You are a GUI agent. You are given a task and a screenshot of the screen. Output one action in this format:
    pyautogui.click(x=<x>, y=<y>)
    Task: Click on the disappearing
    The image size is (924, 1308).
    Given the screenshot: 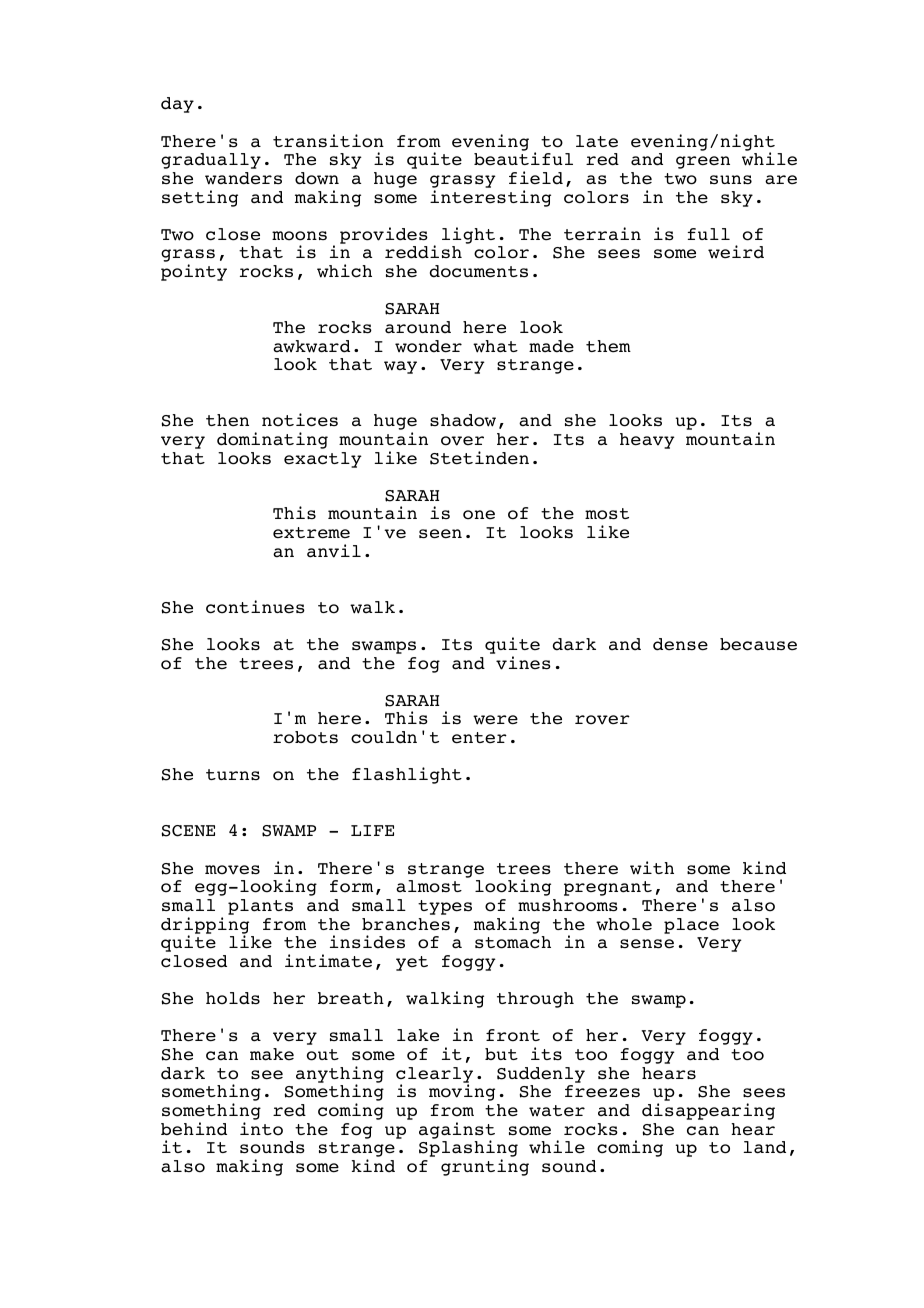 What is the action you would take?
    pyautogui.click(x=708, y=1111)
